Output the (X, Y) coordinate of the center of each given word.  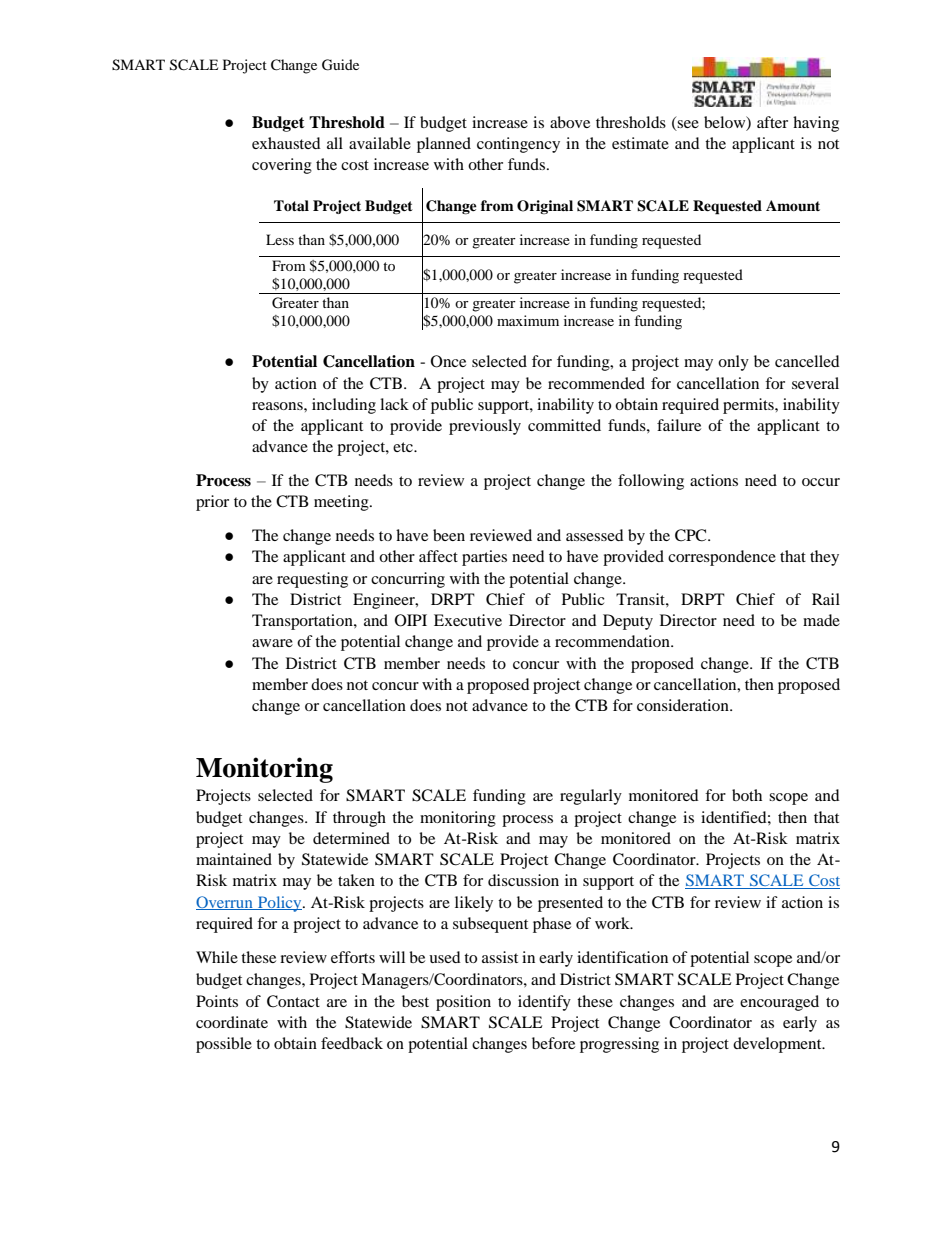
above (570, 122)
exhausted (286, 143)
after (772, 122)
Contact (293, 1001)
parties (484, 558)
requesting (312, 580)
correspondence (722, 558)
